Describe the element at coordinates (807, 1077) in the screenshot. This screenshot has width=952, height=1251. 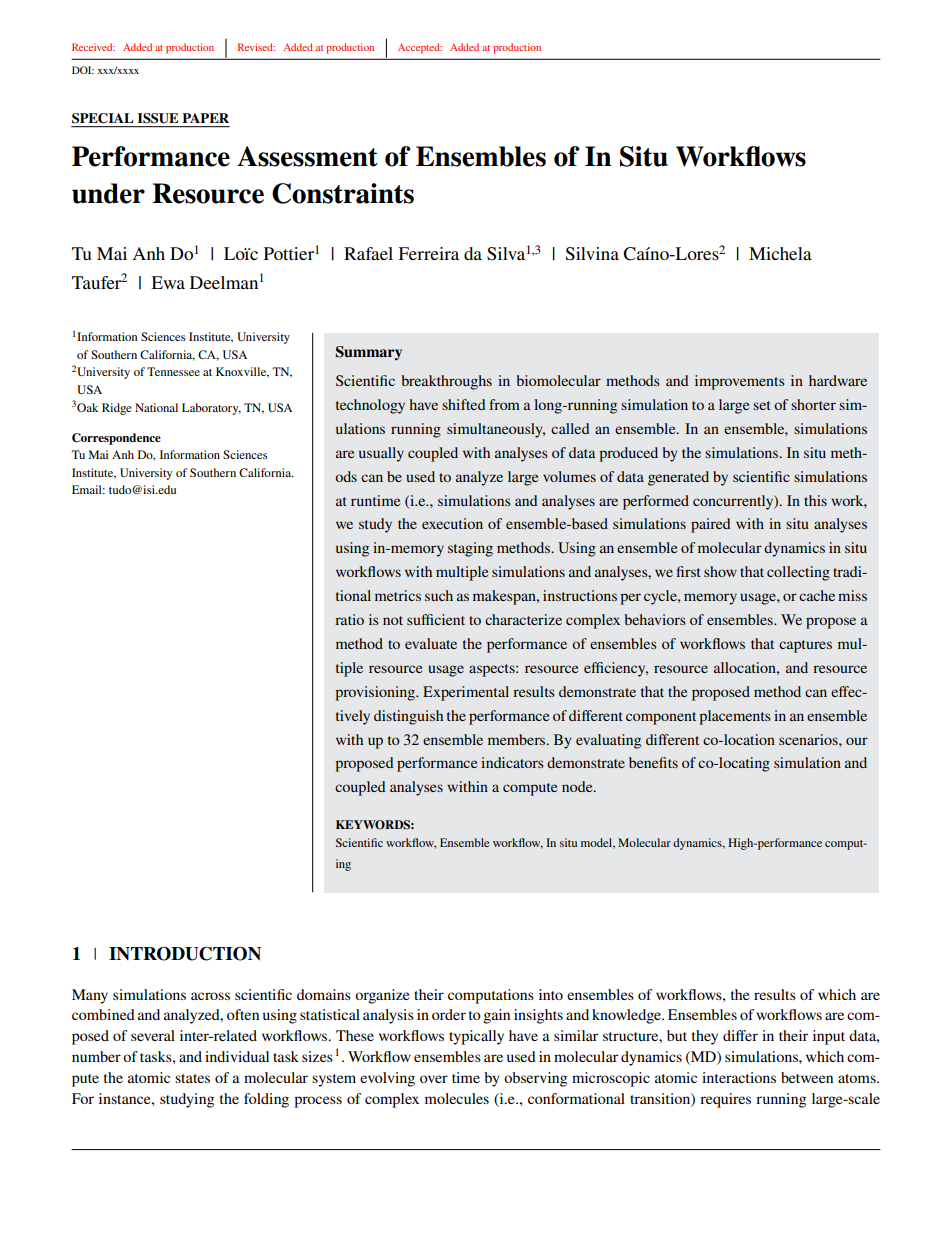
I see `between` at that location.
